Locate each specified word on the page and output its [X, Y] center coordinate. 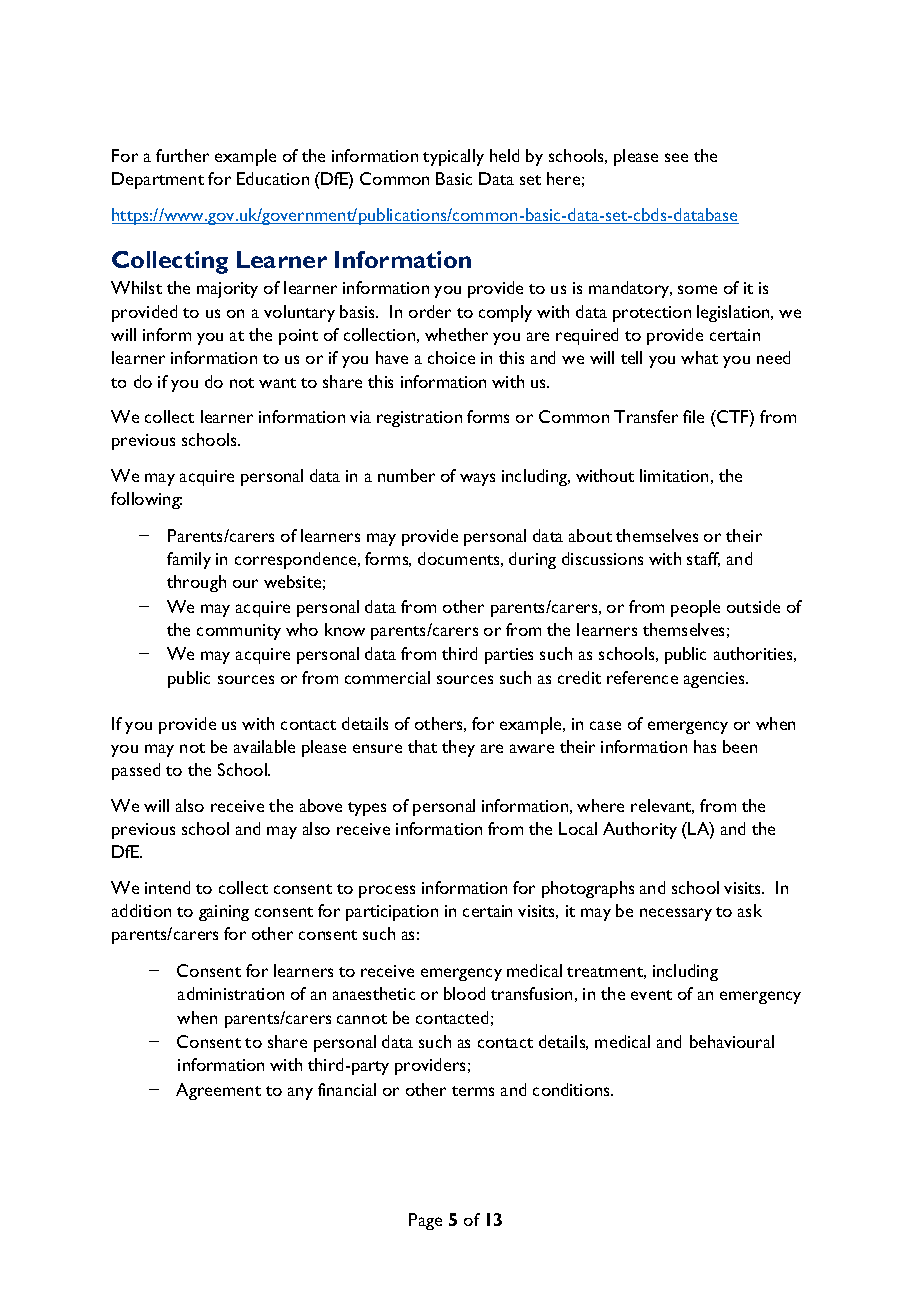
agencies [716, 680]
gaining [224, 913]
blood [464, 993]
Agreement [218, 1091]
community [239, 632]
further [182, 155]
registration [419, 419]
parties [509, 656]
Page [425, 1221]
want [277, 383]
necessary [676, 914]
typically [453, 157]
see [676, 157]
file [693, 416]
